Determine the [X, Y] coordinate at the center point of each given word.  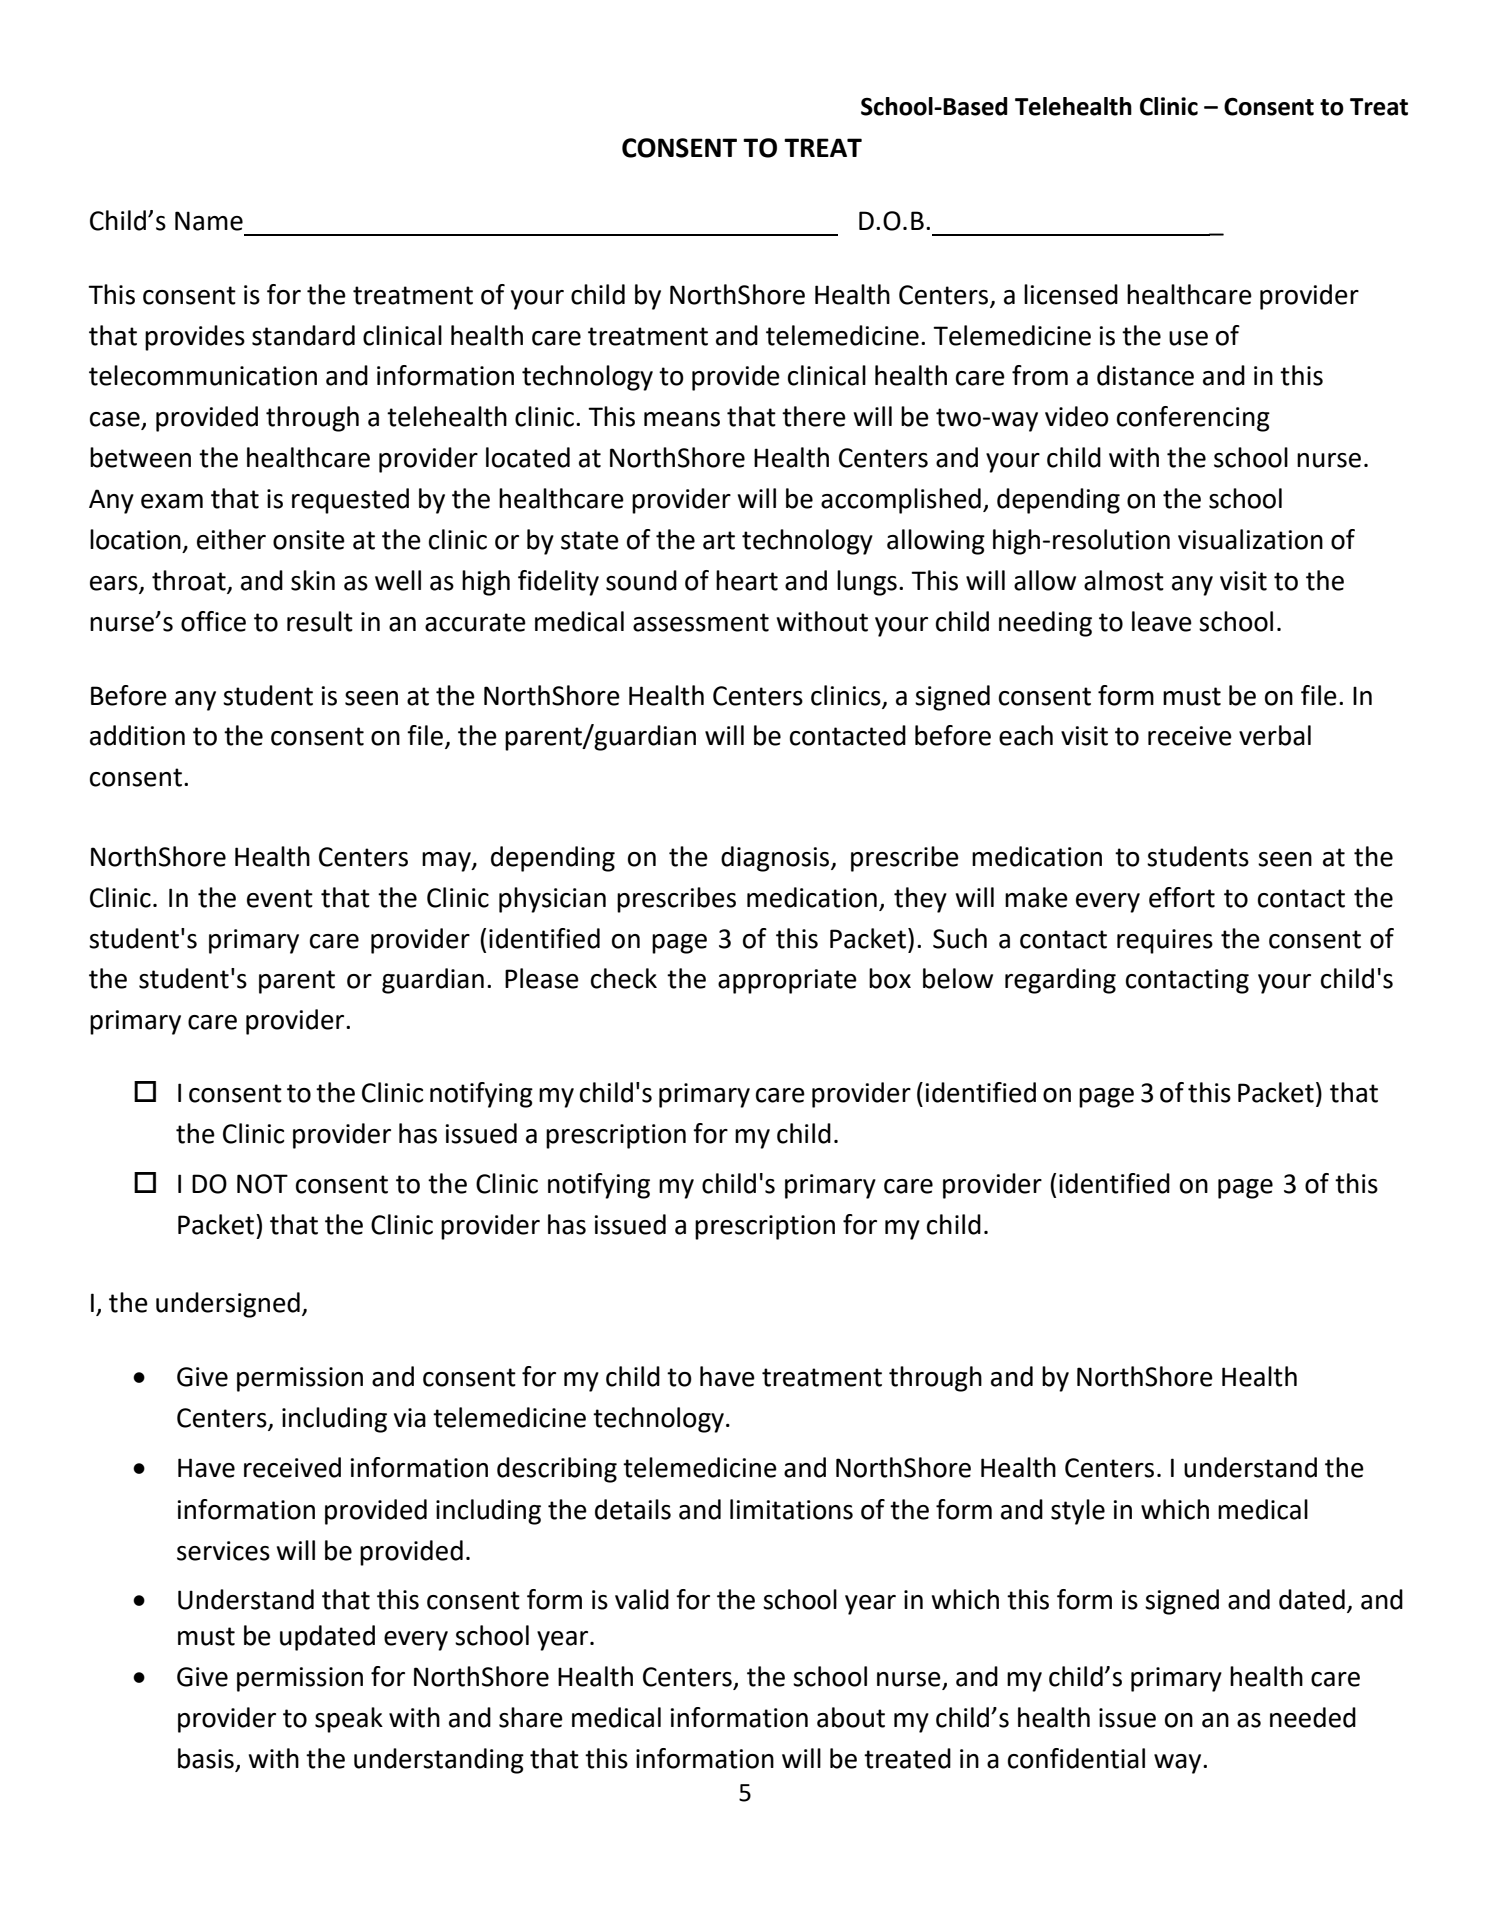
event [280, 898]
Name [209, 221]
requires [1165, 941]
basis [207, 1759]
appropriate [787, 981]
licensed [1071, 294]
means [682, 419]
